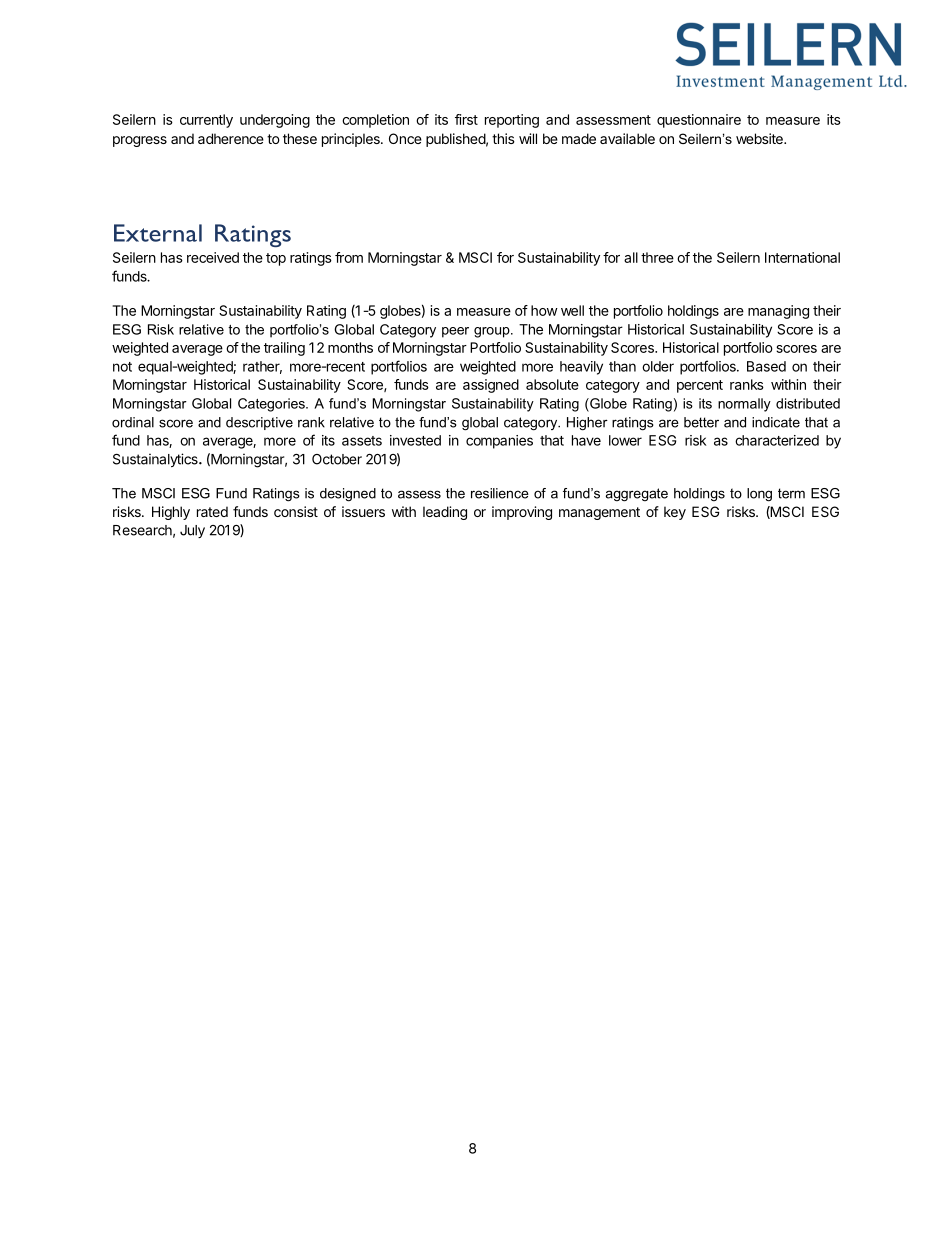 This page has width=952, height=1233. Describe the element at coordinates (657, 257) in the page. I see `three` at that location.
